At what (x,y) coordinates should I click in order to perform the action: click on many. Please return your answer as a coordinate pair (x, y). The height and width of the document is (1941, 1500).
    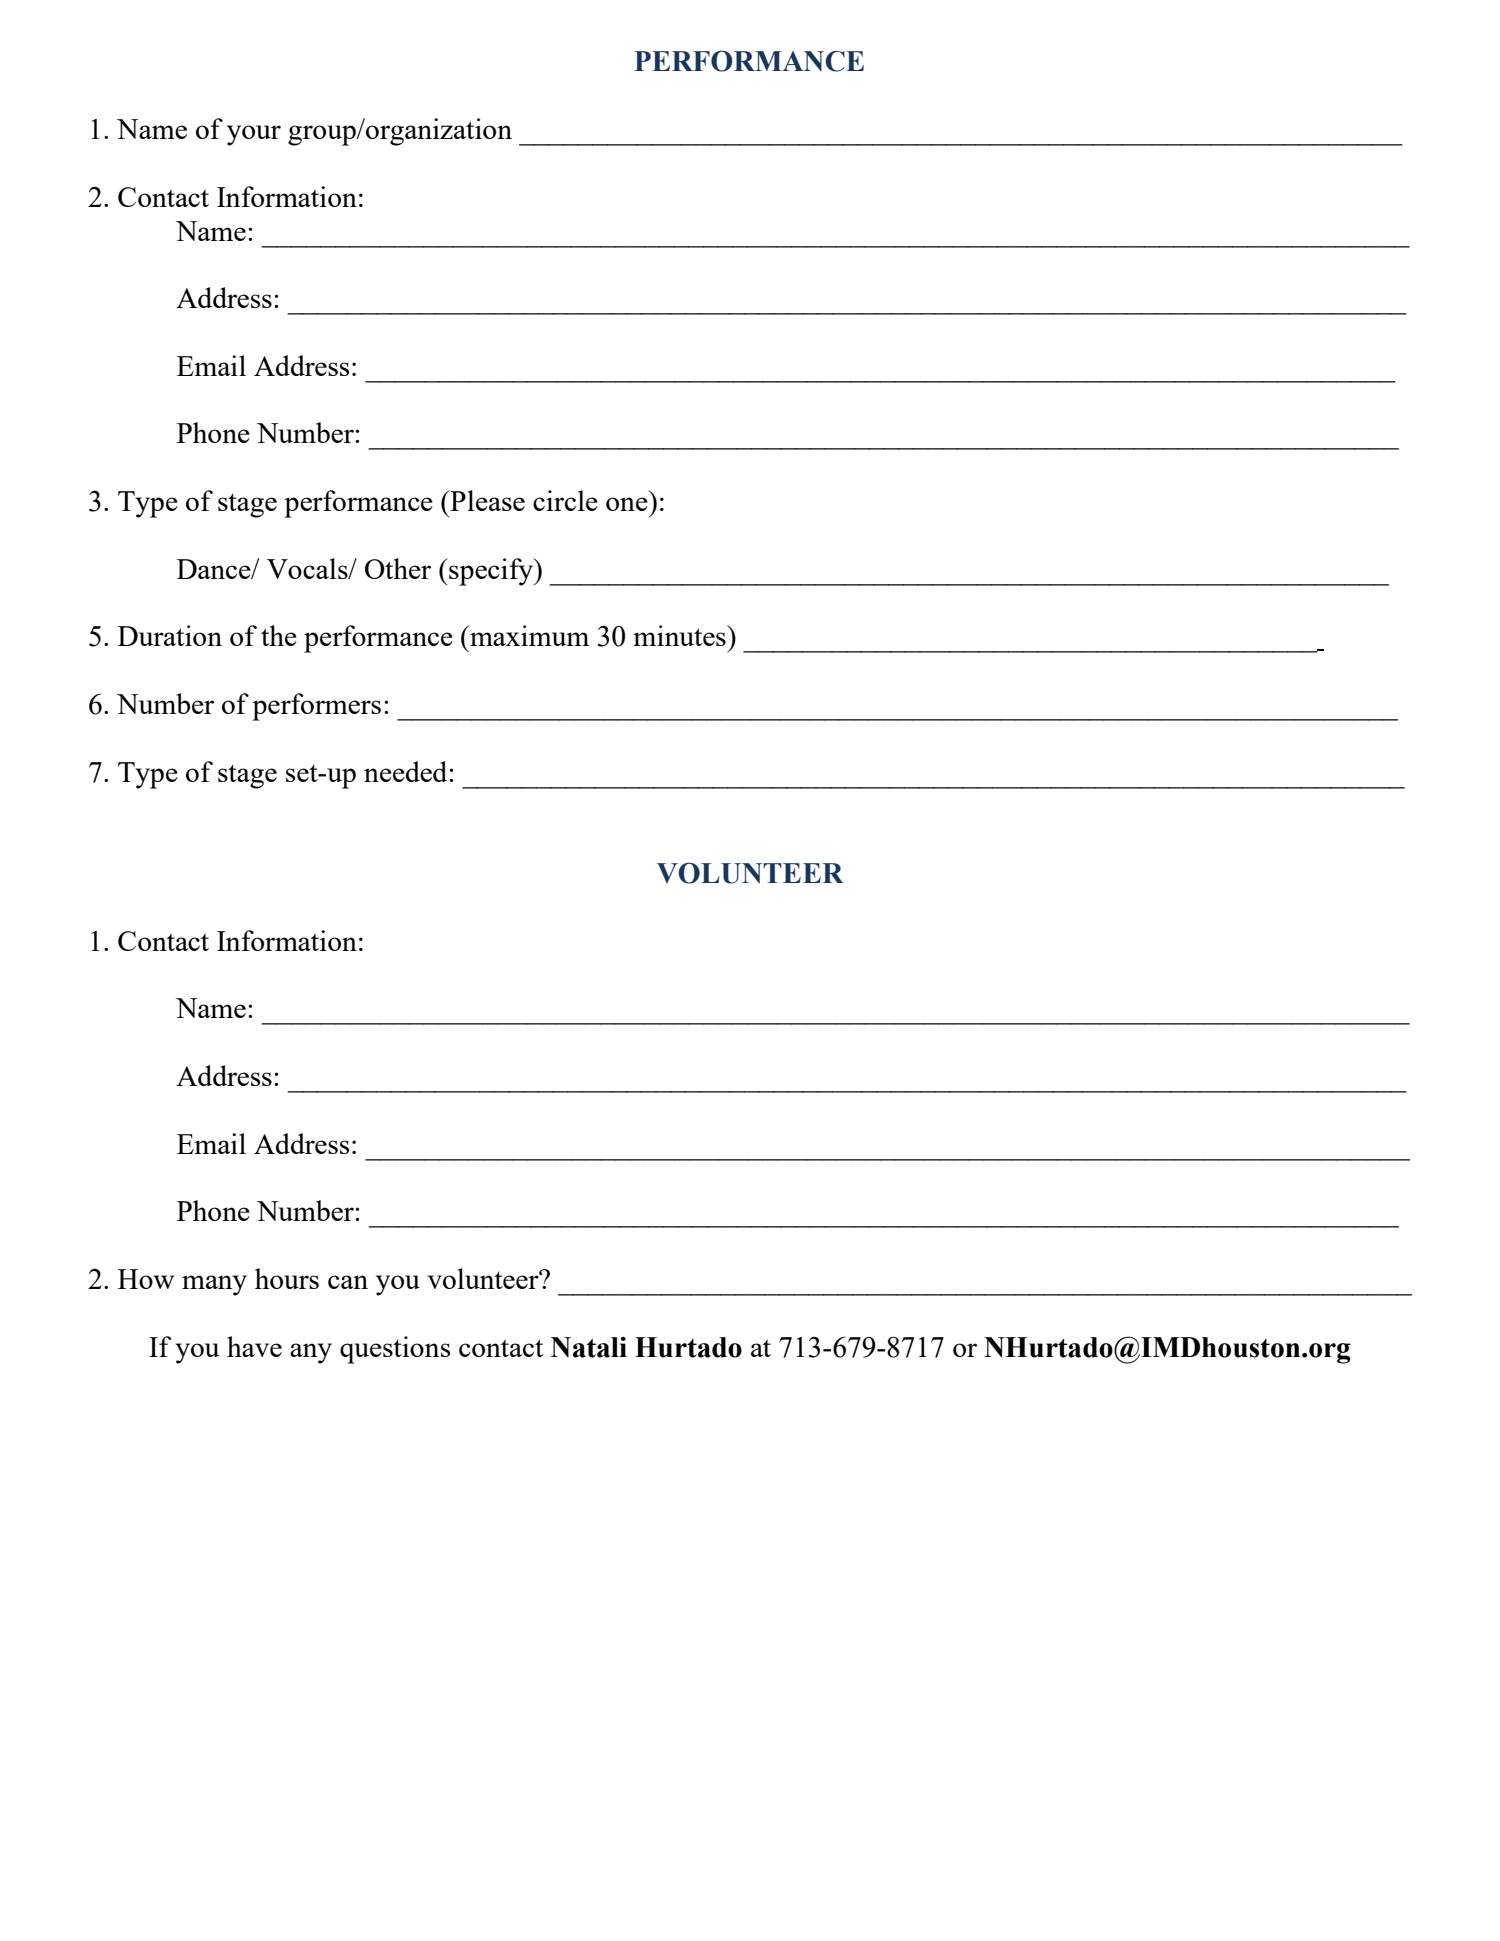
    Looking at the image, I should click on (214, 1285).
